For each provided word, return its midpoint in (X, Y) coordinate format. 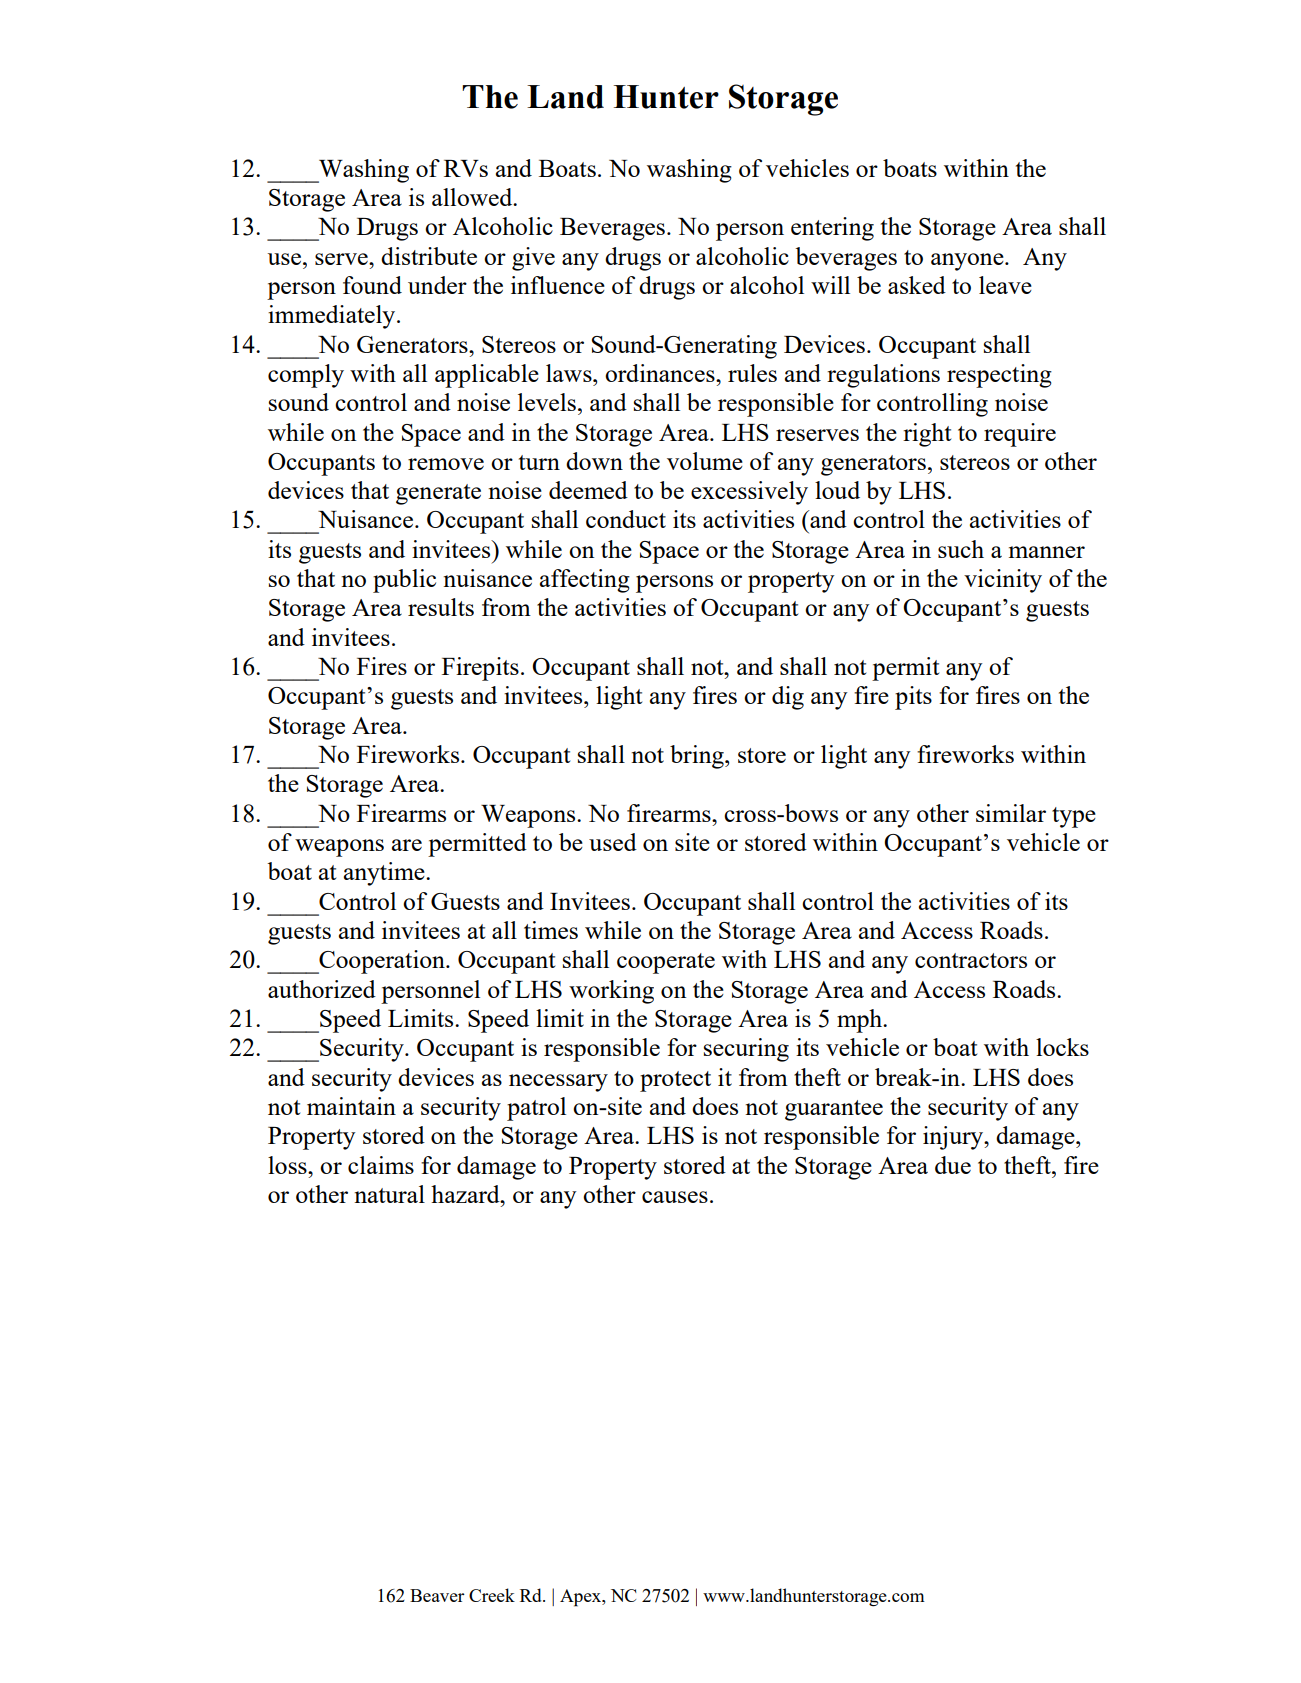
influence (558, 285)
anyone (968, 262)
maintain (351, 1106)
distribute (429, 256)
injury (954, 1138)
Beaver (437, 1595)
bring (698, 757)
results (441, 607)
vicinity (1003, 581)
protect (675, 1081)
